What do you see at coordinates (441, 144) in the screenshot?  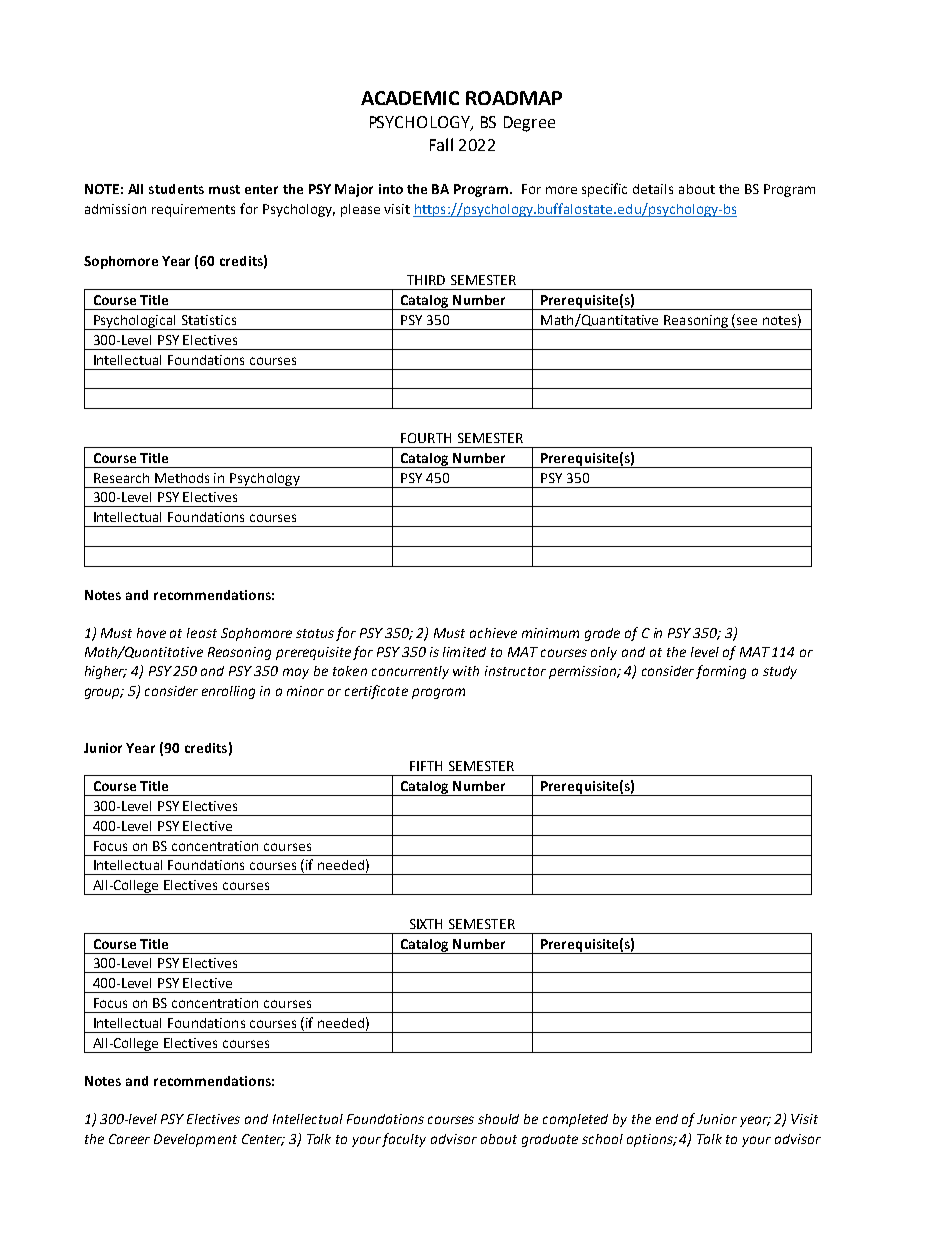 I see `Fall` at bounding box center [441, 144].
